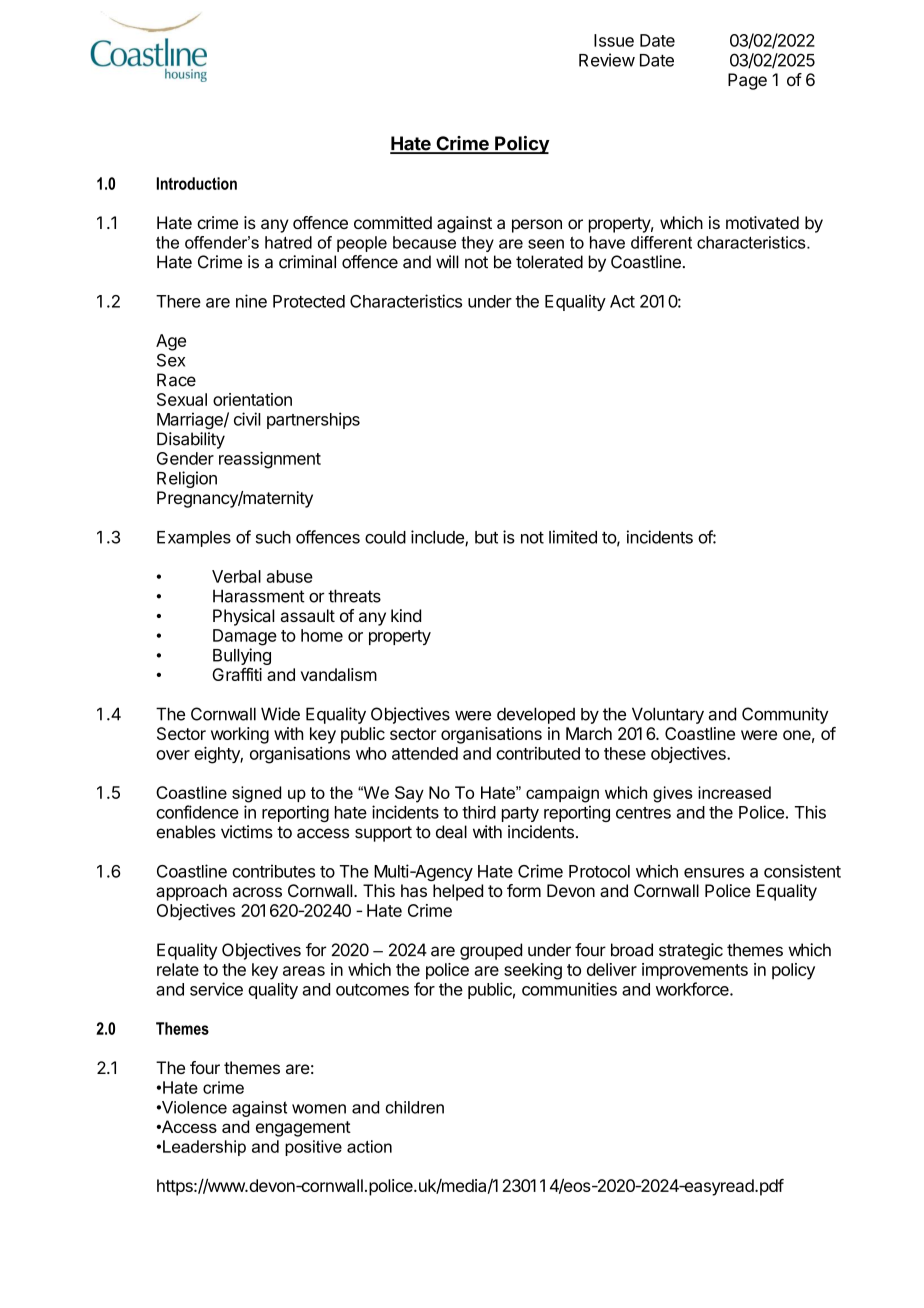 Image resolution: width=924 pixels, height=1308 pixels. Describe the element at coordinates (785, 715) in the image. I see `Community` at that location.
